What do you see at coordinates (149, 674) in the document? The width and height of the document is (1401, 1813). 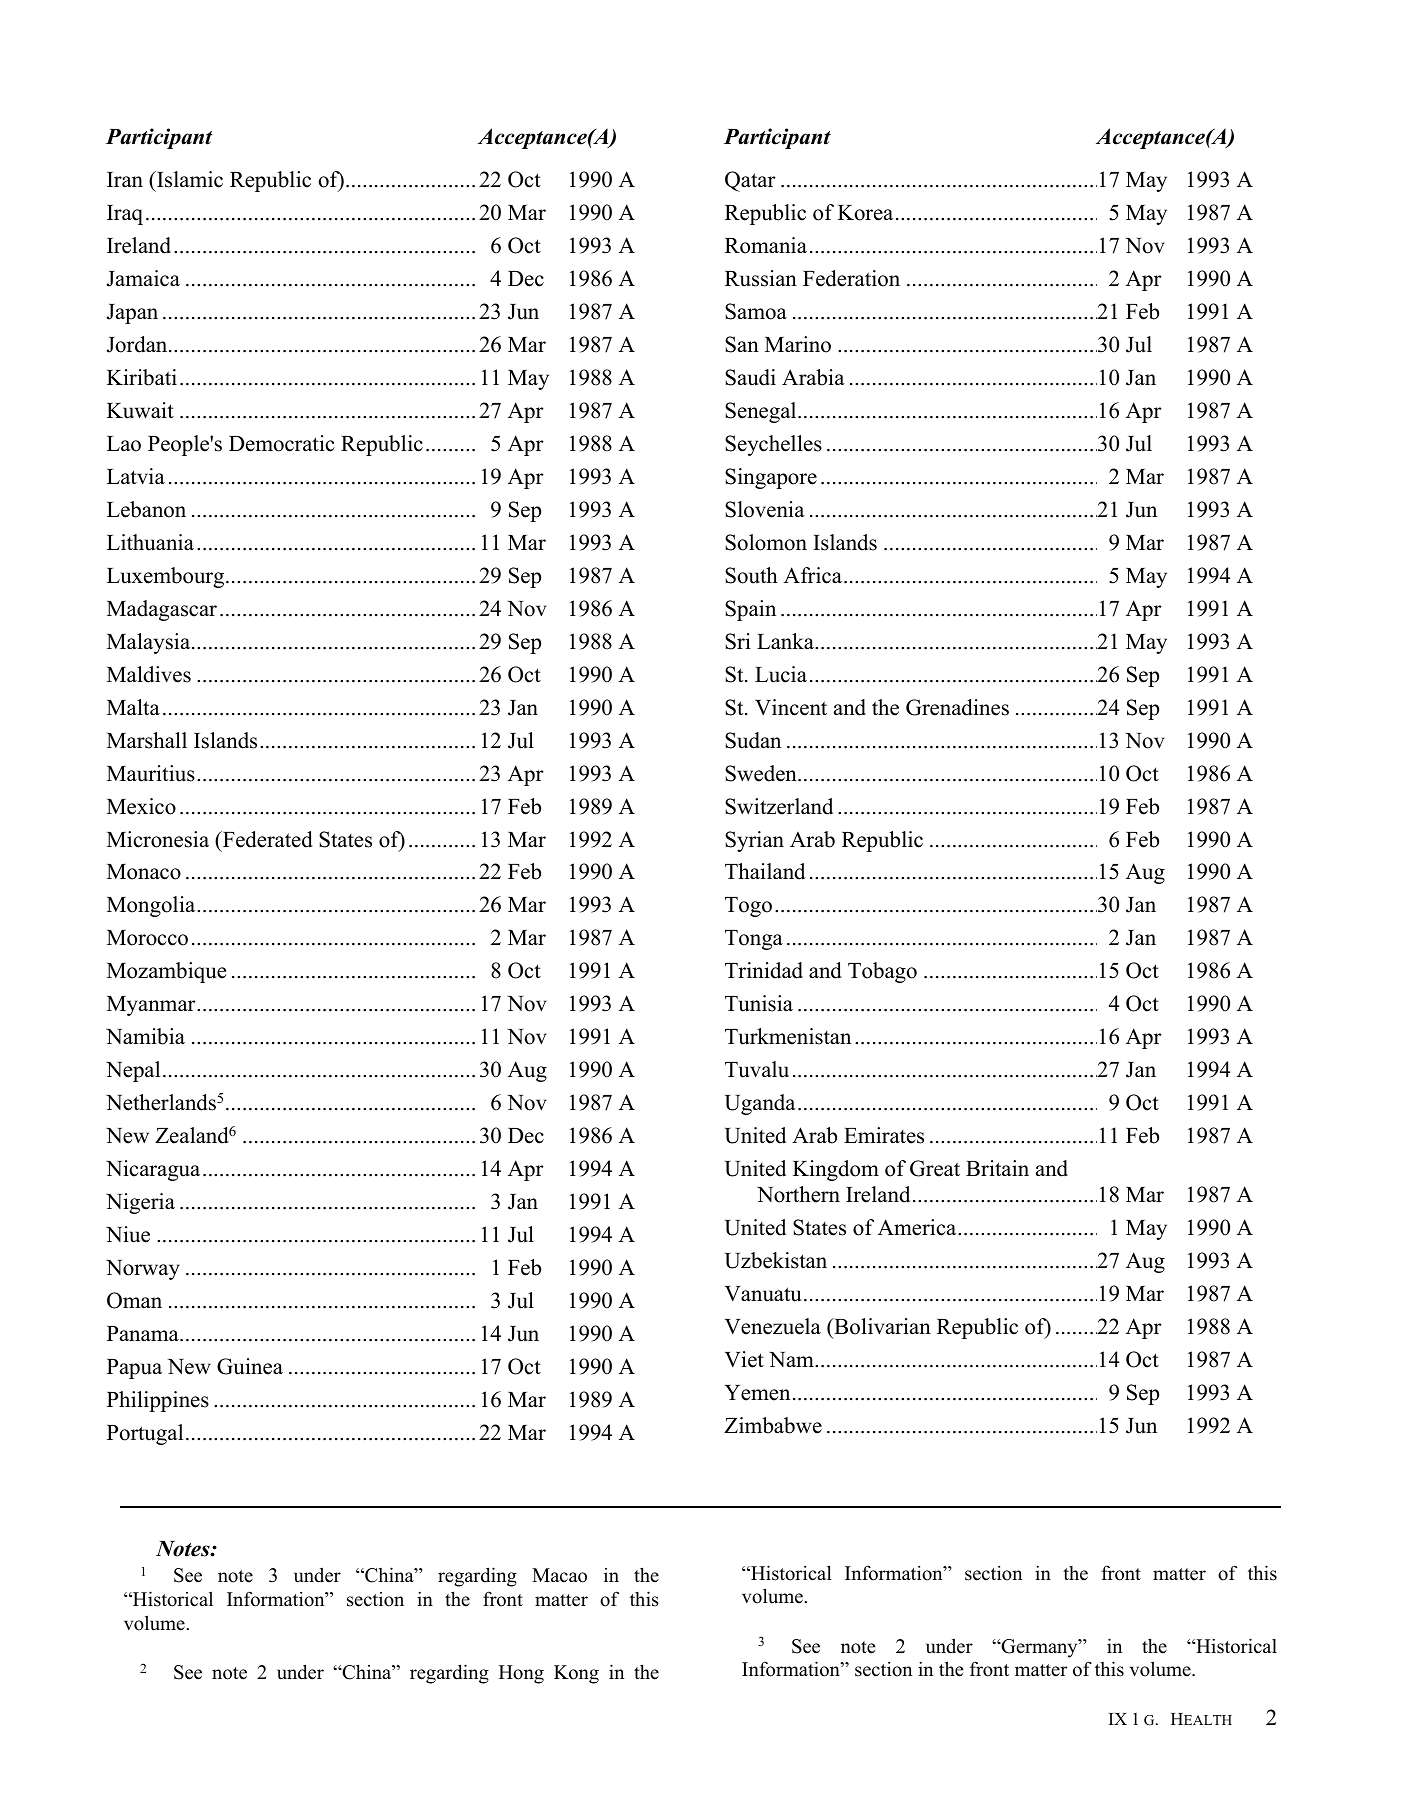 I see `Maldives` at bounding box center [149, 674].
